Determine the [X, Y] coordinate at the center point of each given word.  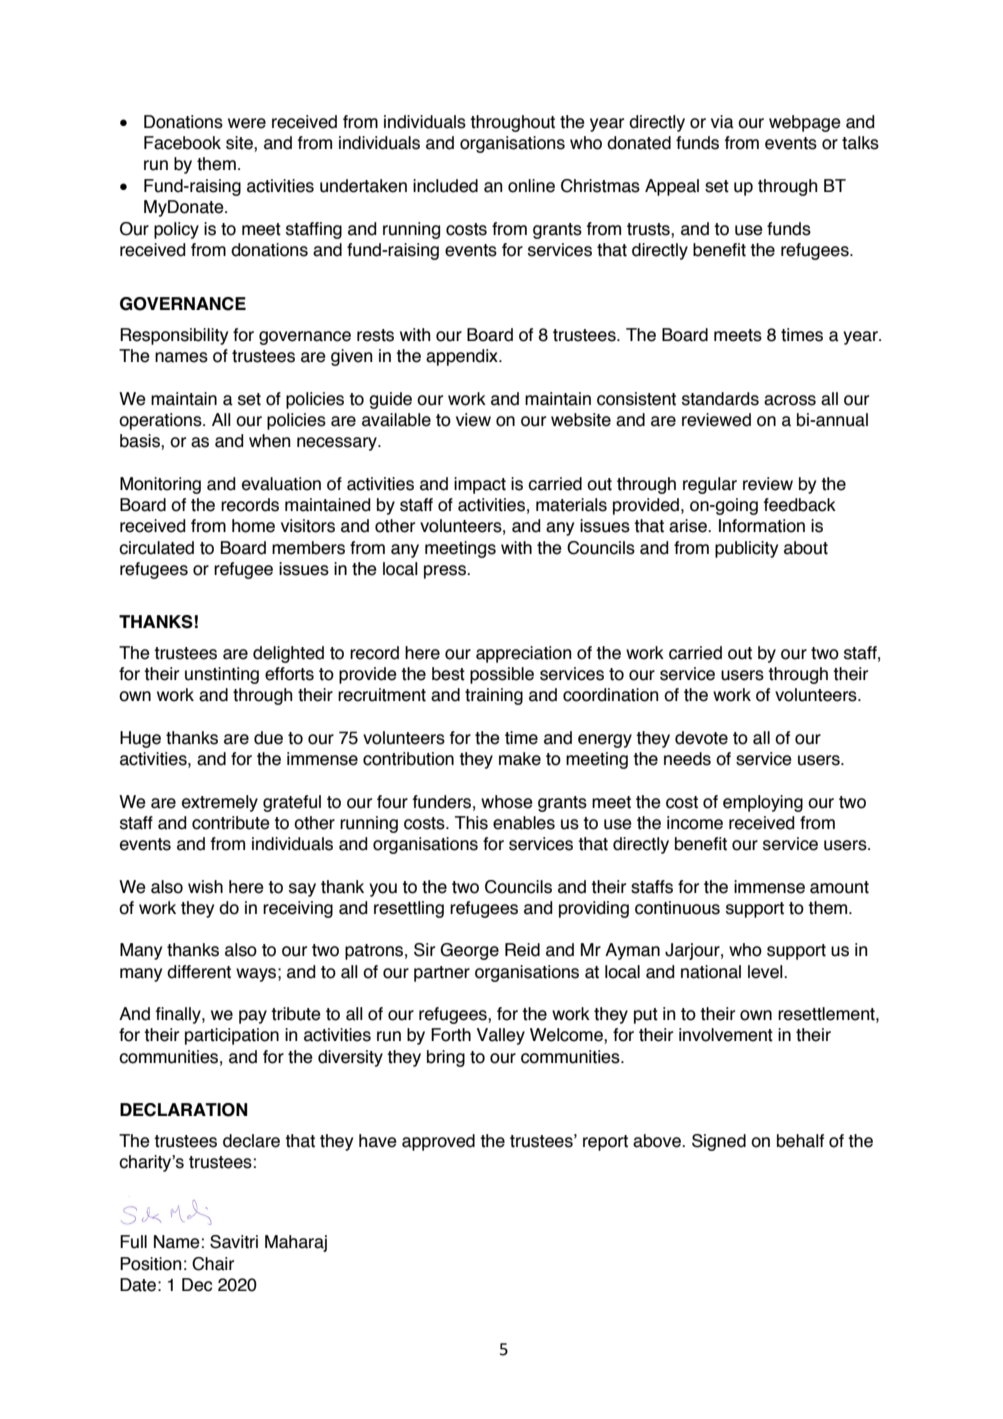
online [531, 186]
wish [205, 887]
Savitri [234, 1242]
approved [438, 1142]
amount [839, 887]
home [253, 526]
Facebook [182, 143]
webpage [805, 123]
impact [480, 485]
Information [762, 526]
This [471, 823]
